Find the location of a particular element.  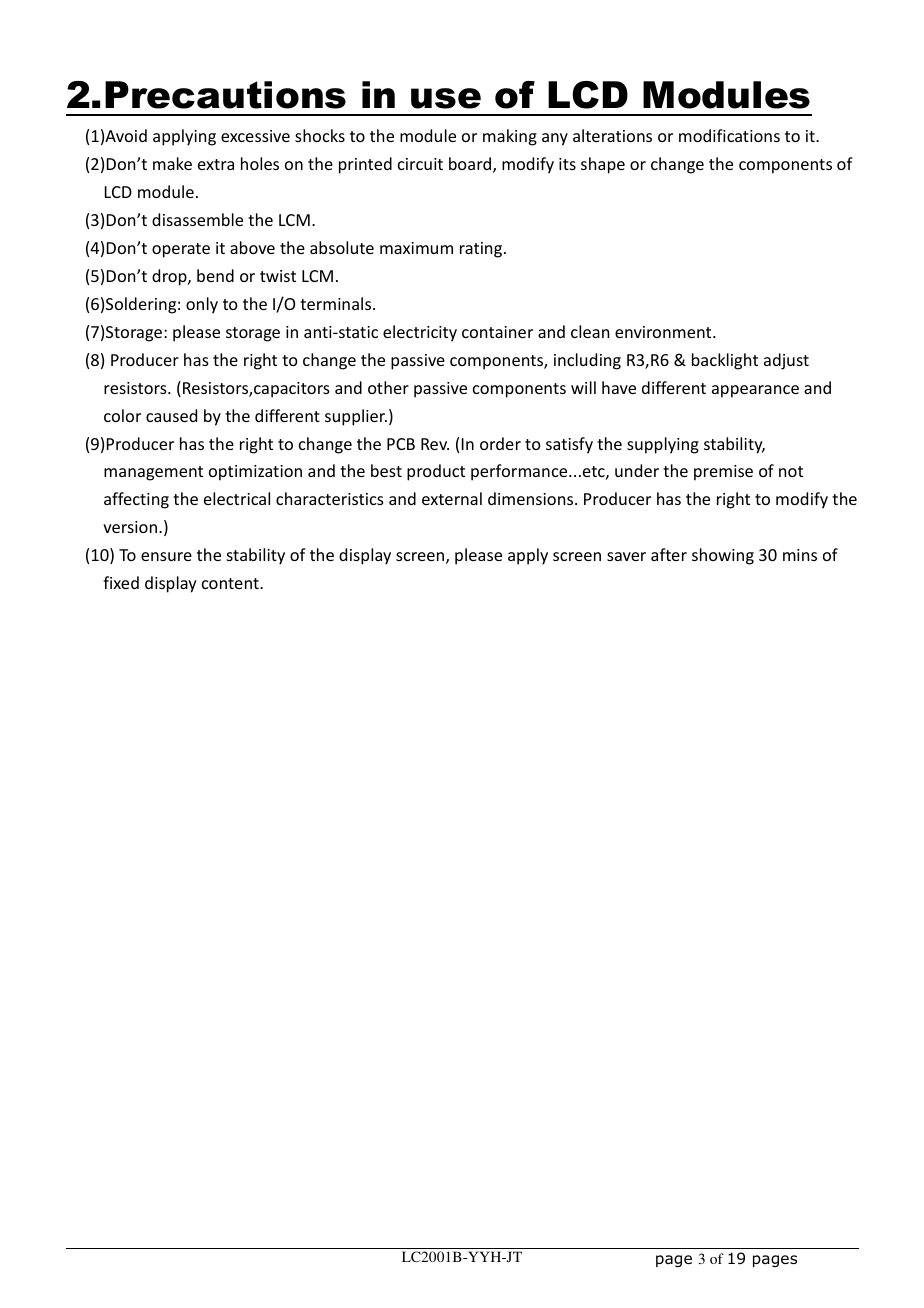

operate is located at coordinates (181, 250).
